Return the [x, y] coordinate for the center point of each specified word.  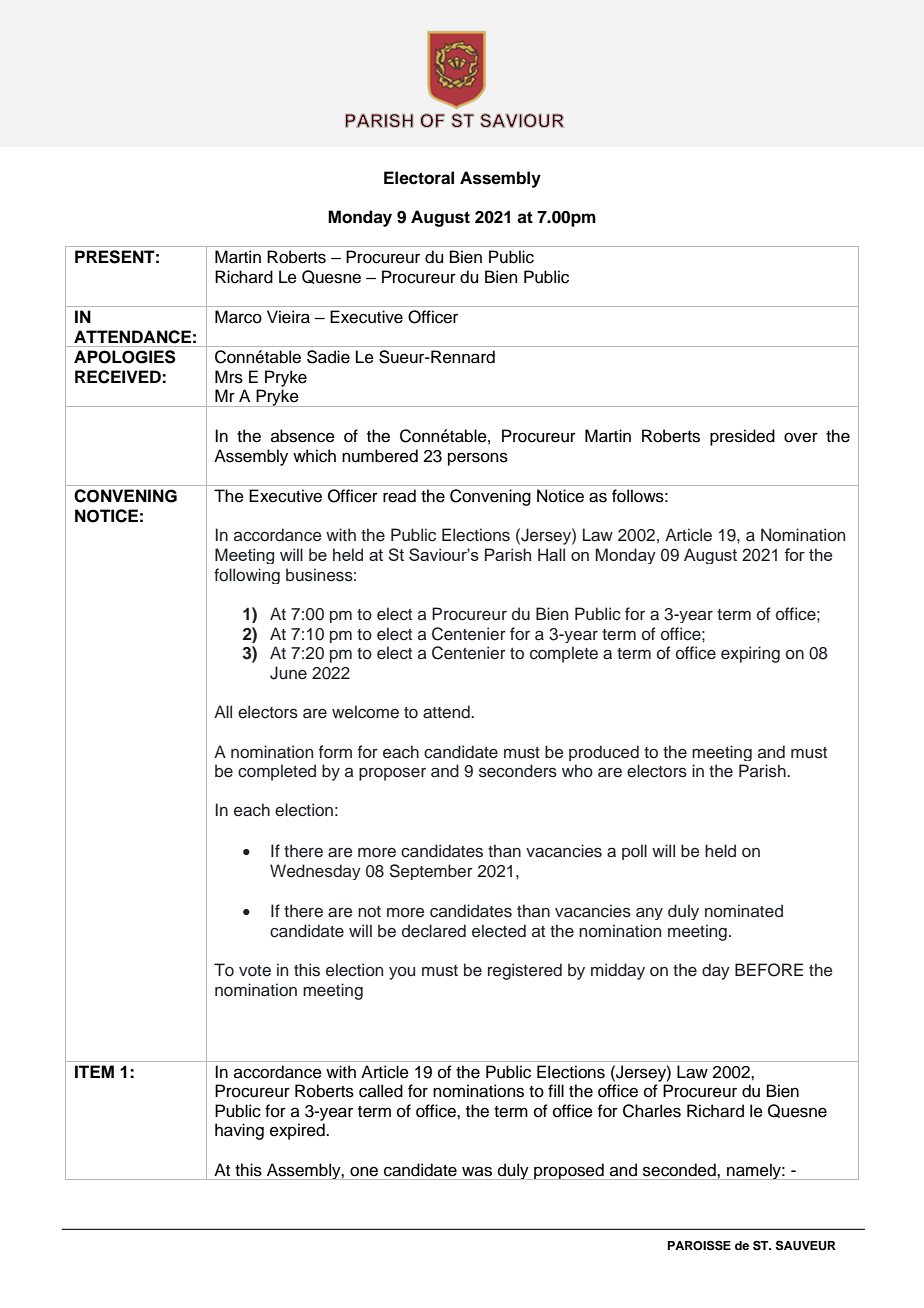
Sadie [328, 357]
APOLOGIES [125, 357]
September [431, 872]
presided [742, 437]
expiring [750, 654]
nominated [744, 911]
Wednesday [315, 872]
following [247, 576]
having [239, 1131]
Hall [551, 554]
